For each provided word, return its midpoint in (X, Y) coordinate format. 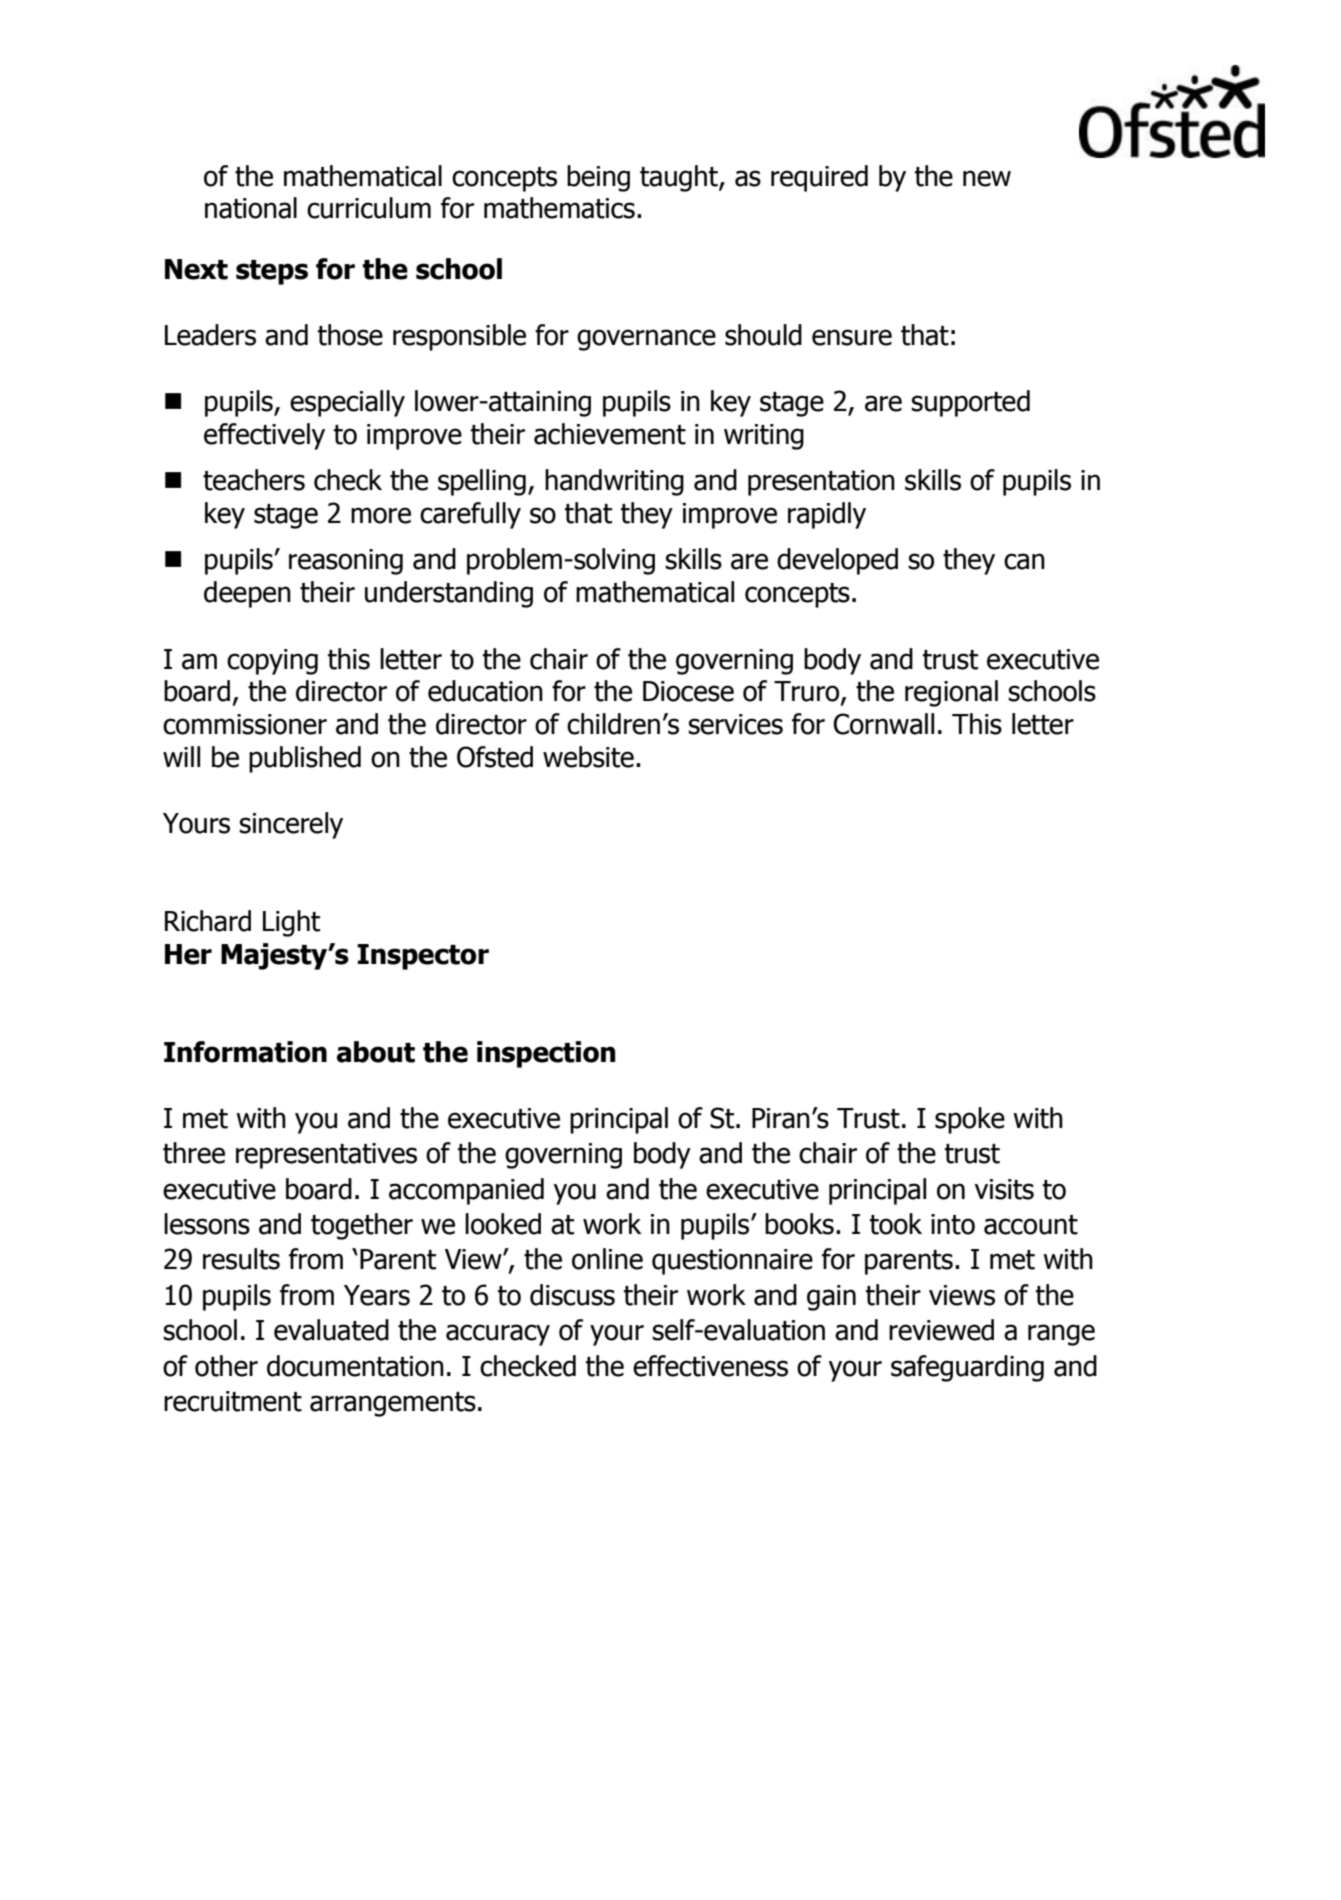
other (226, 1366)
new (987, 178)
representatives (326, 1156)
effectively (264, 436)
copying (272, 662)
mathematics (559, 208)
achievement (610, 434)
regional (951, 693)
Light (291, 923)
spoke (970, 1120)
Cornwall (883, 724)
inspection (546, 1054)
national (251, 208)
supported (970, 403)
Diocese (688, 691)
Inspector (423, 957)
